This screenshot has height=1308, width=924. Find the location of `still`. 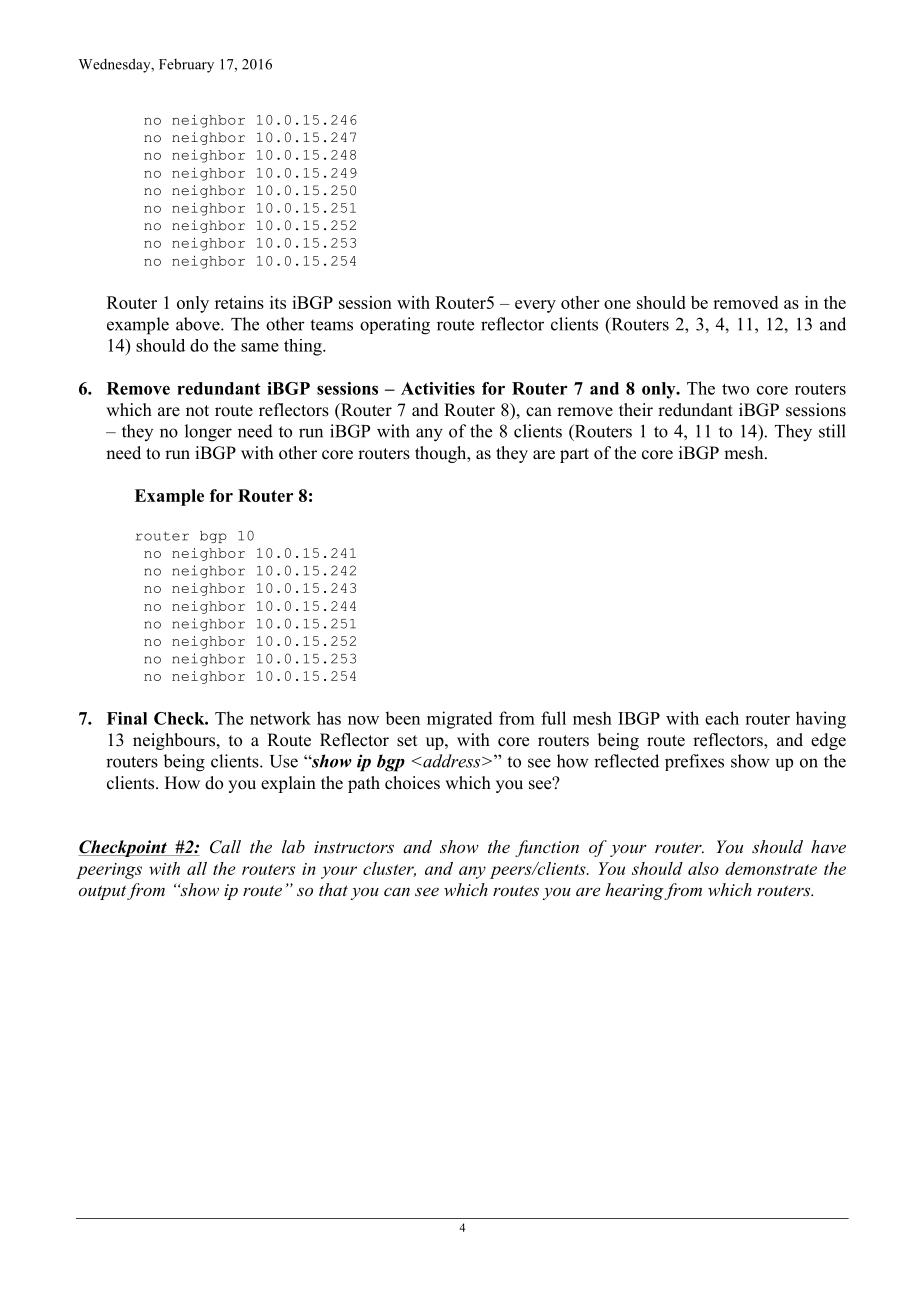

still is located at coordinates (832, 431).
